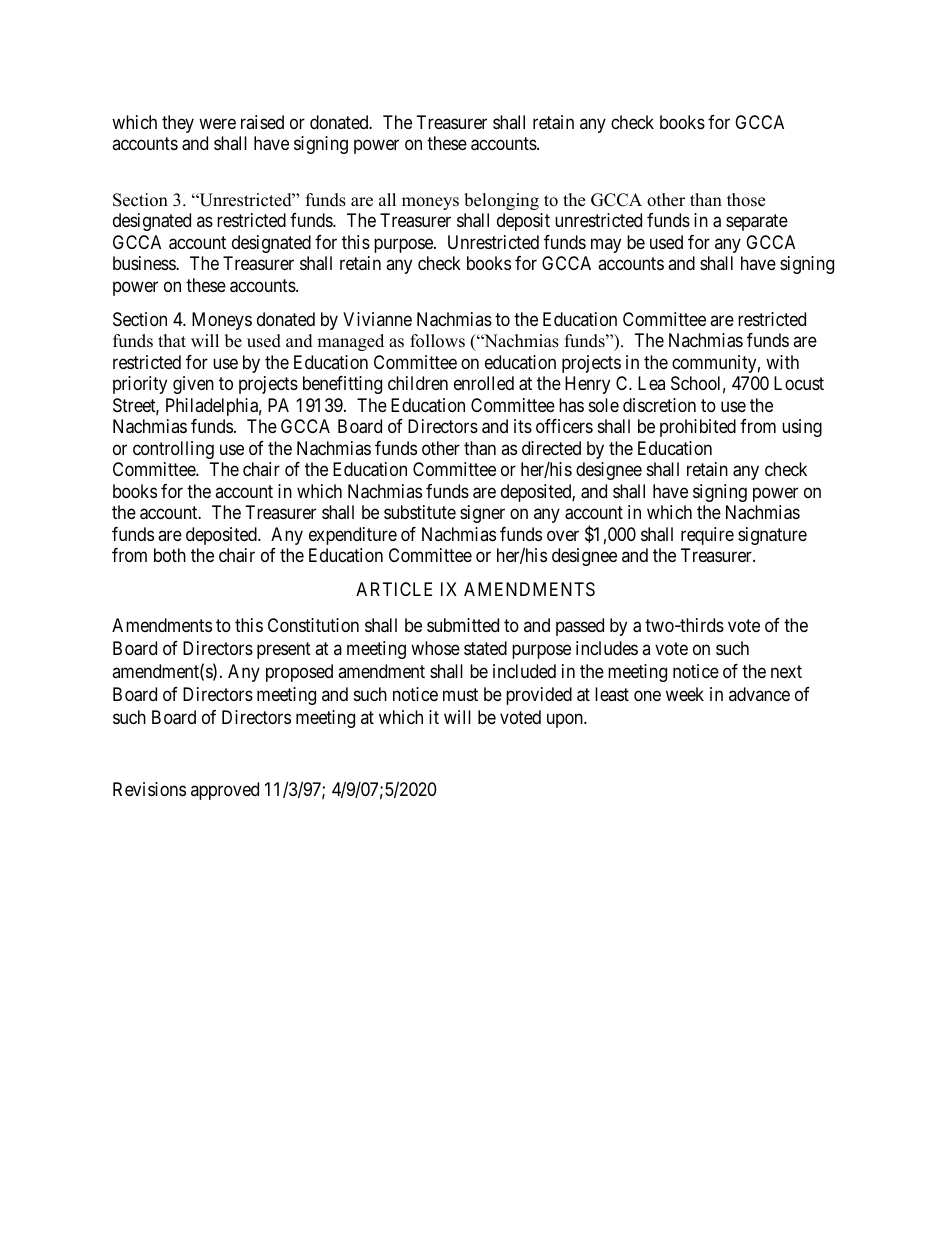  Describe the element at coordinates (217, 123) in the image. I see `were` at that location.
